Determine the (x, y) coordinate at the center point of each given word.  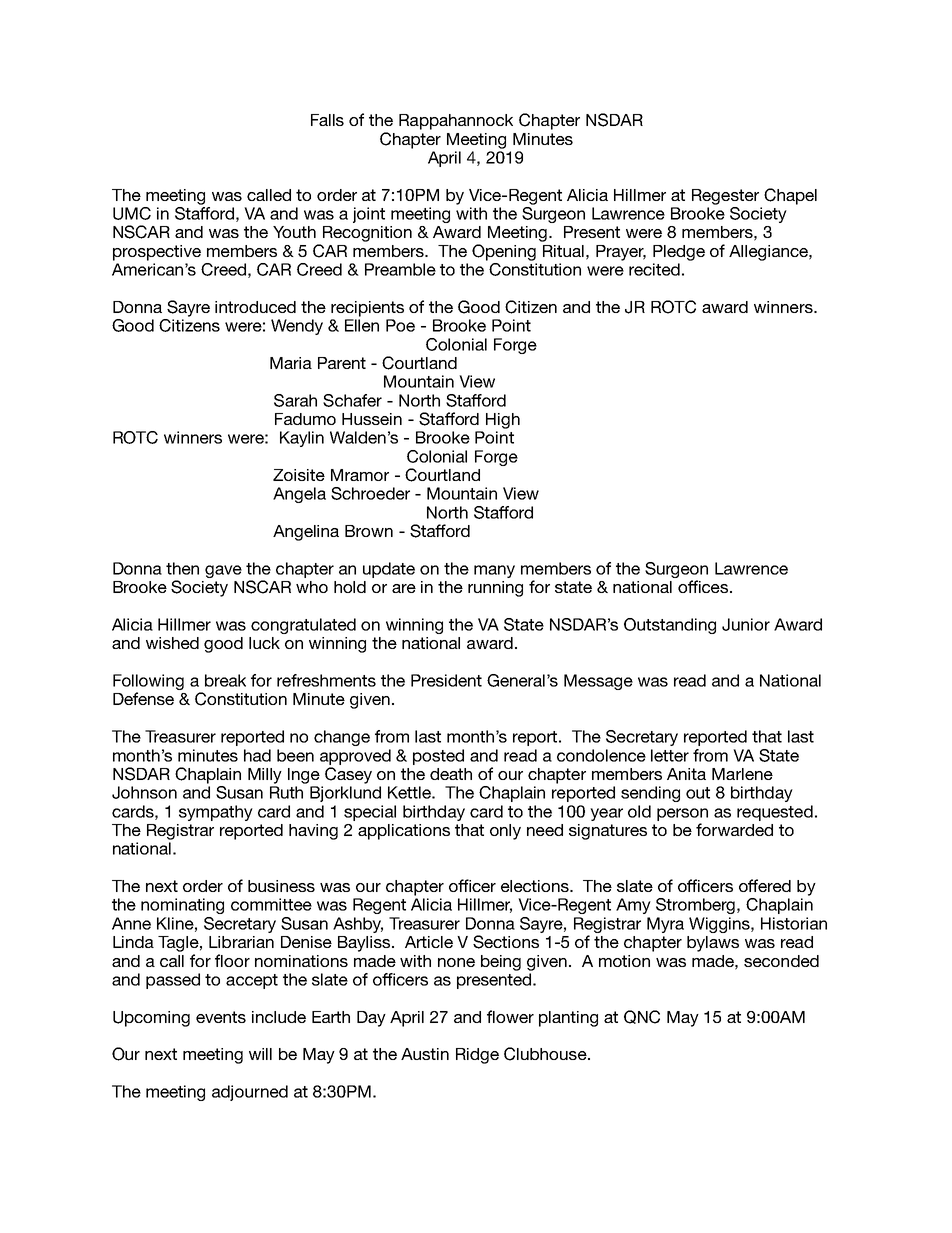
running (495, 589)
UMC (132, 213)
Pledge (679, 253)
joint (369, 215)
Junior (746, 624)
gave (223, 571)
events (221, 1017)
